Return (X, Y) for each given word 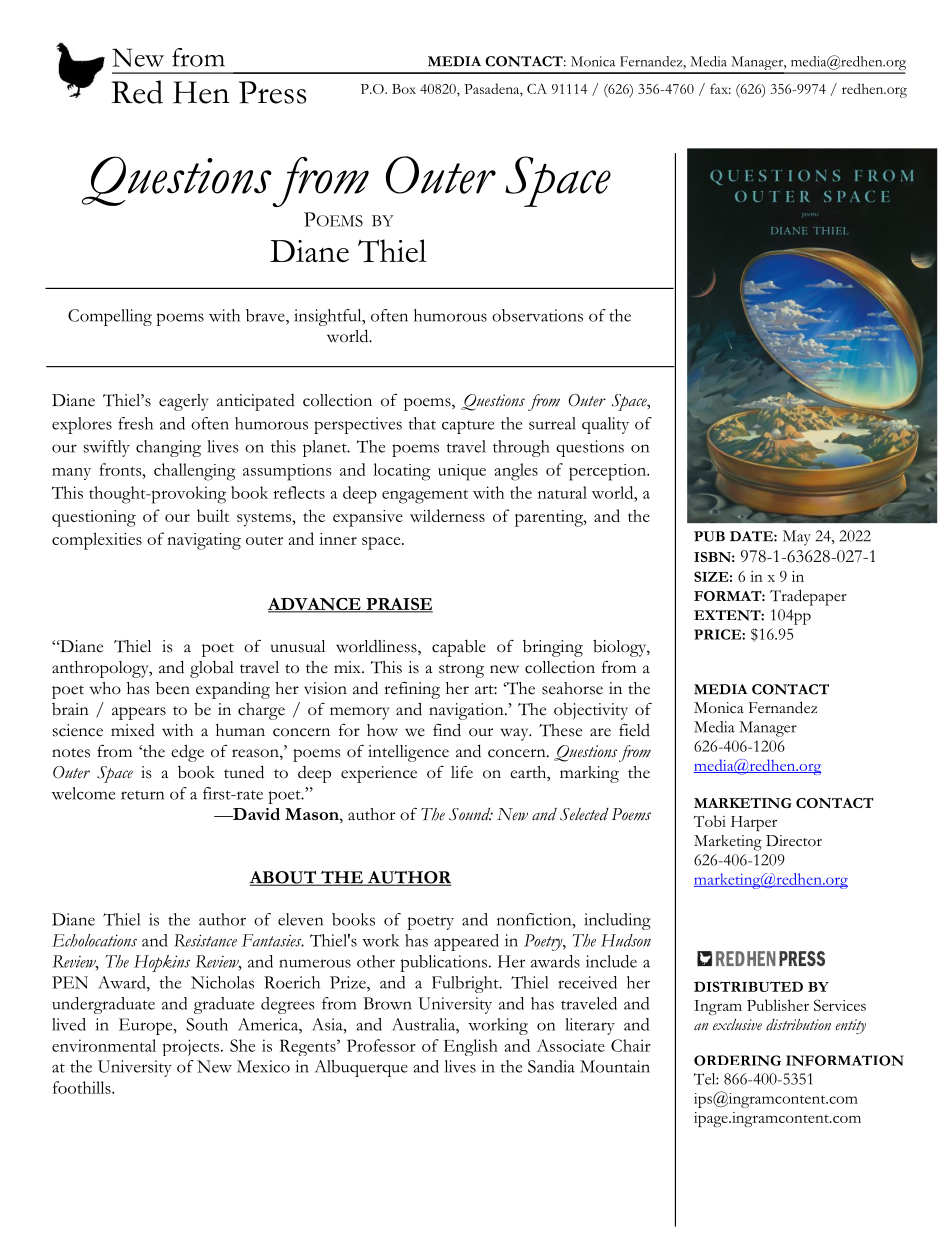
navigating (204, 541)
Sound (471, 814)
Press (273, 92)
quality (605, 425)
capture (468, 427)
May (797, 538)
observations (537, 315)
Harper (754, 823)
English (470, 1047)
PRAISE (398, 605)
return (142, 795)
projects (191, 1047)
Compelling (110, 317)
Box (404, 89)
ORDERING (737, 1060)
